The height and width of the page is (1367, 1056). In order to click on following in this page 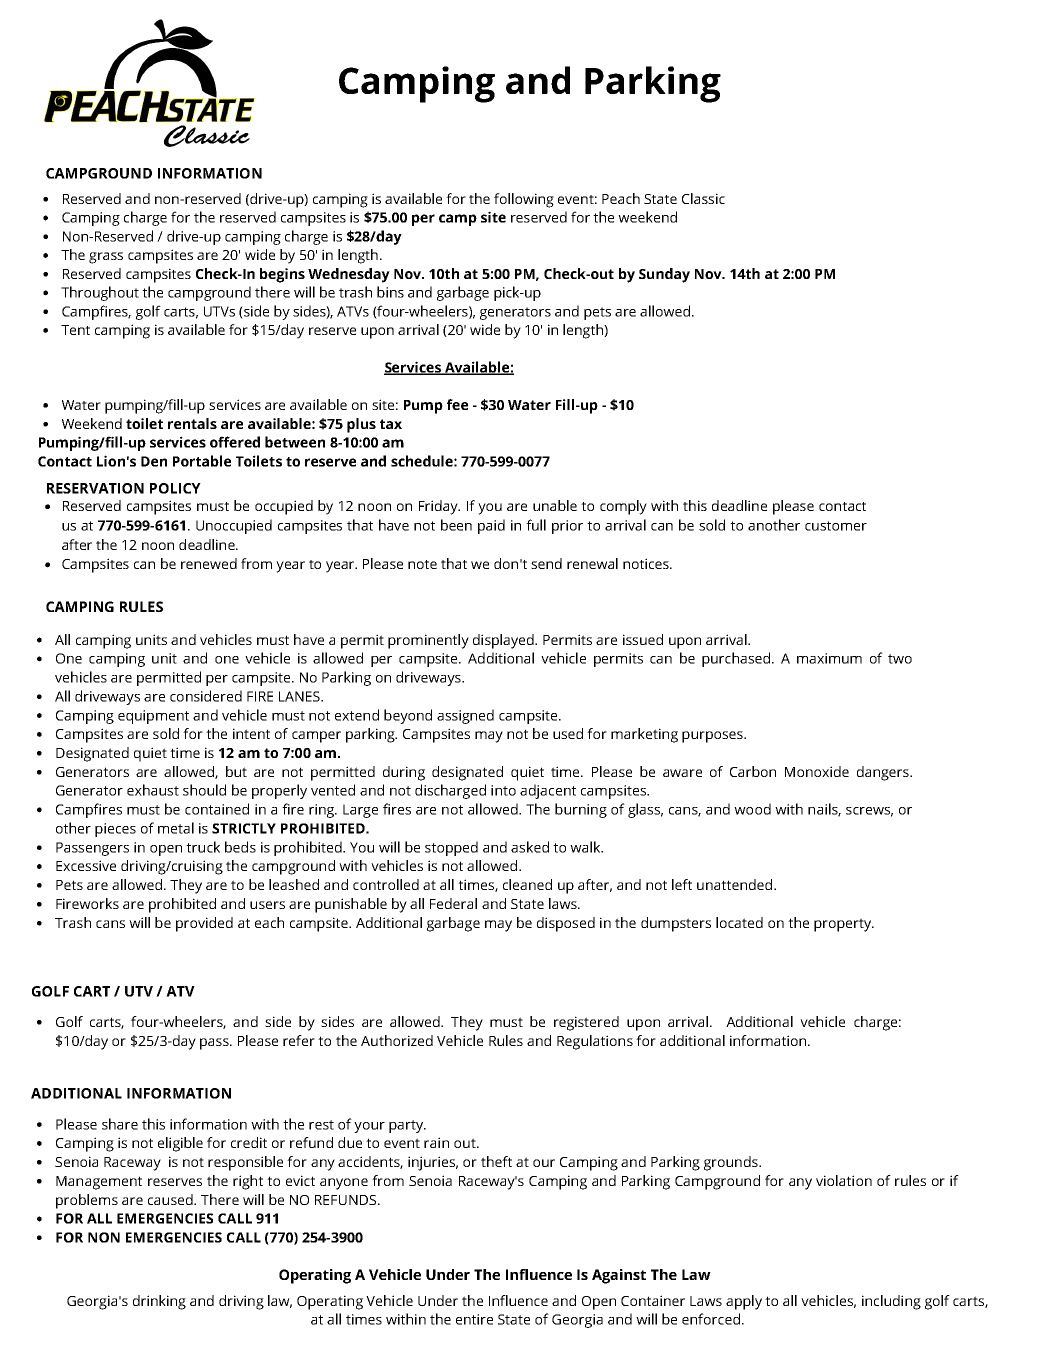, I will do `click(524, 200)`.
